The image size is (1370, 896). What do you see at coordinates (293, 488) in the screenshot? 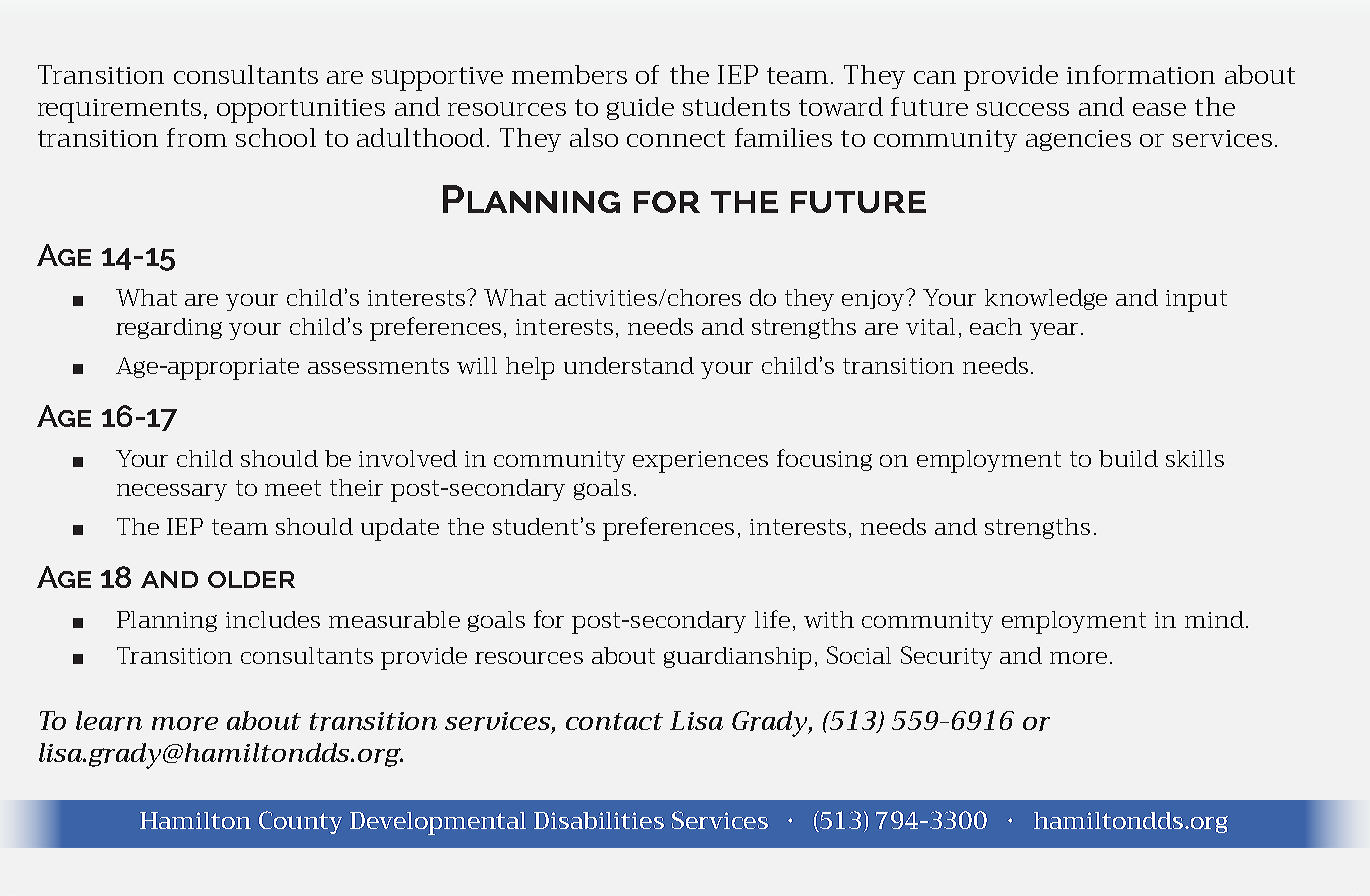
I see `meet` at bounding box center [293, 488].
